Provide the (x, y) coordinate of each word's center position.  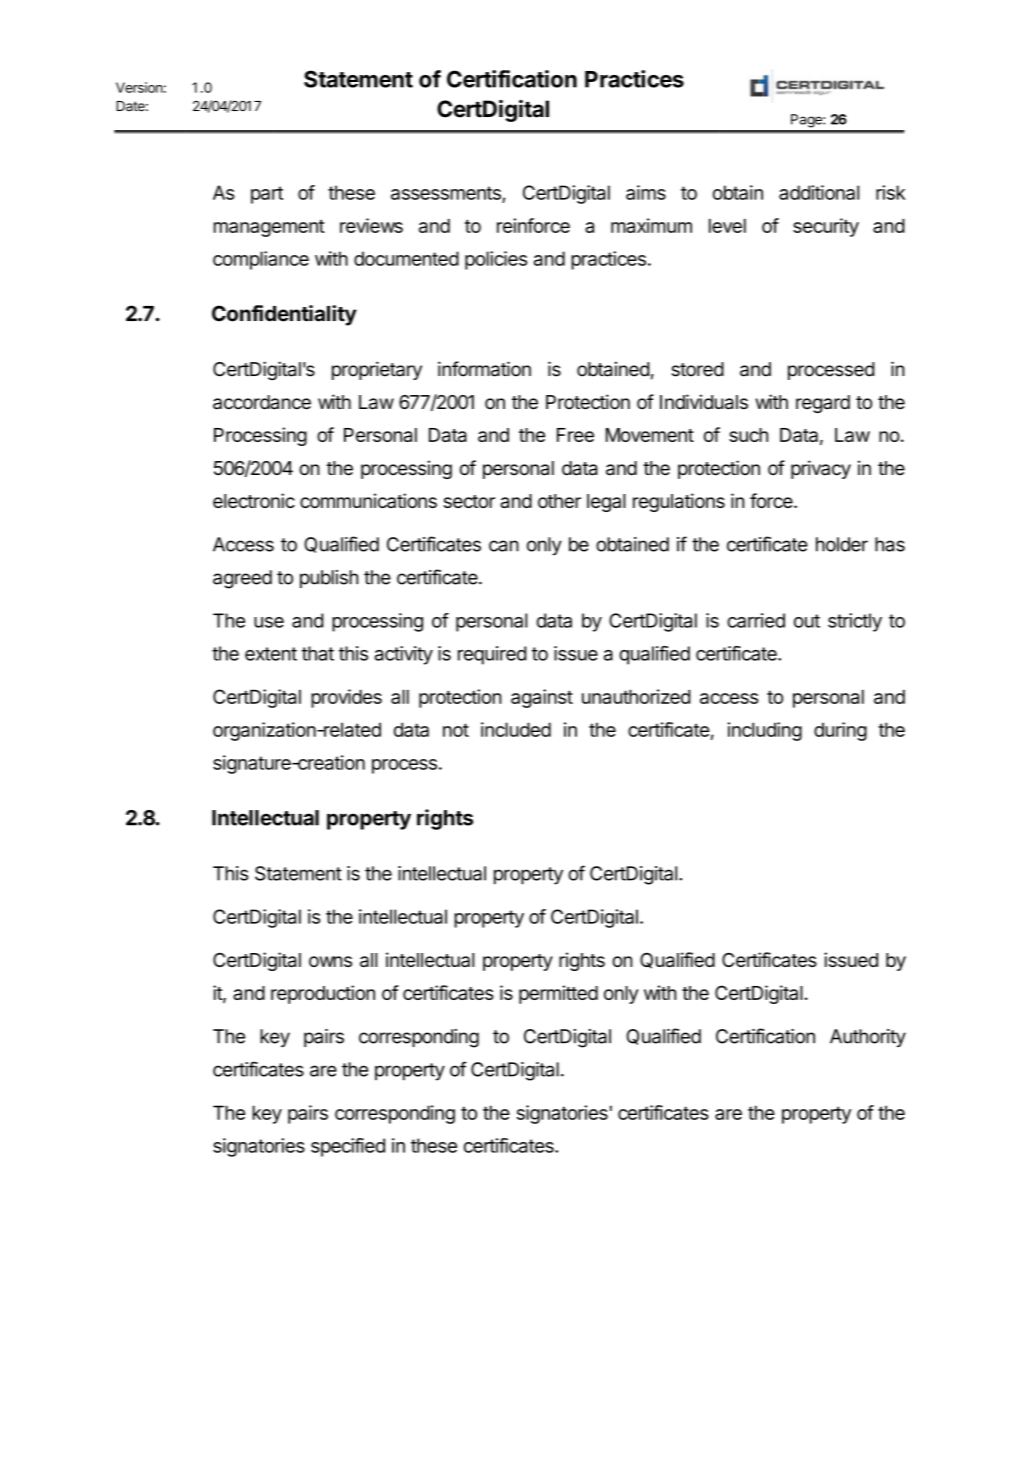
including (765, 731)
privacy (821, 469)
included (516, 729)
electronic (254, 500)
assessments (447, 194)
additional (819, 192)
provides (346, 698)
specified (348, 1147)
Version (139, 87)
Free (575, 435)
